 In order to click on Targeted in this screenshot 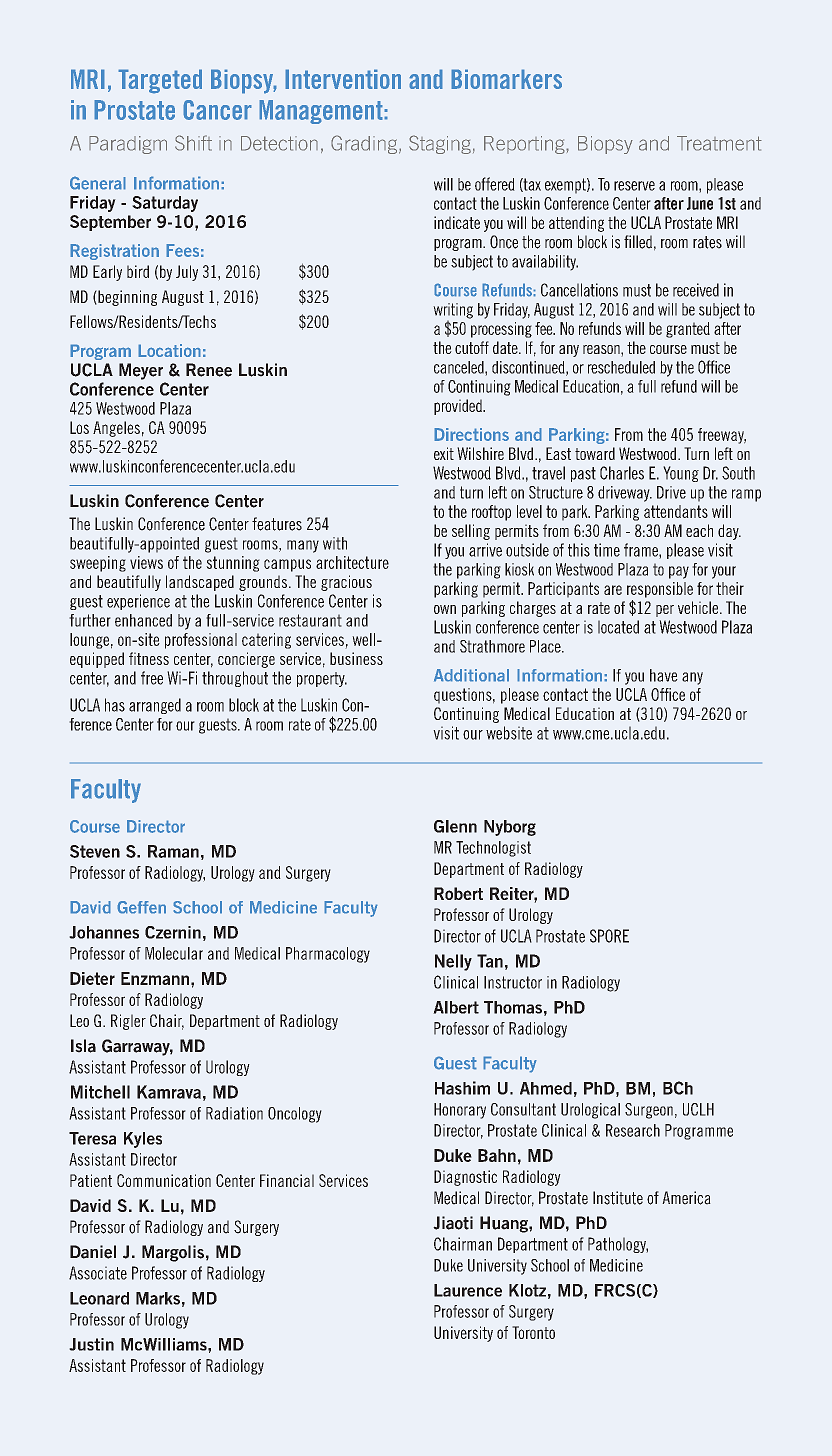, I will do `click(160, 81)`.
